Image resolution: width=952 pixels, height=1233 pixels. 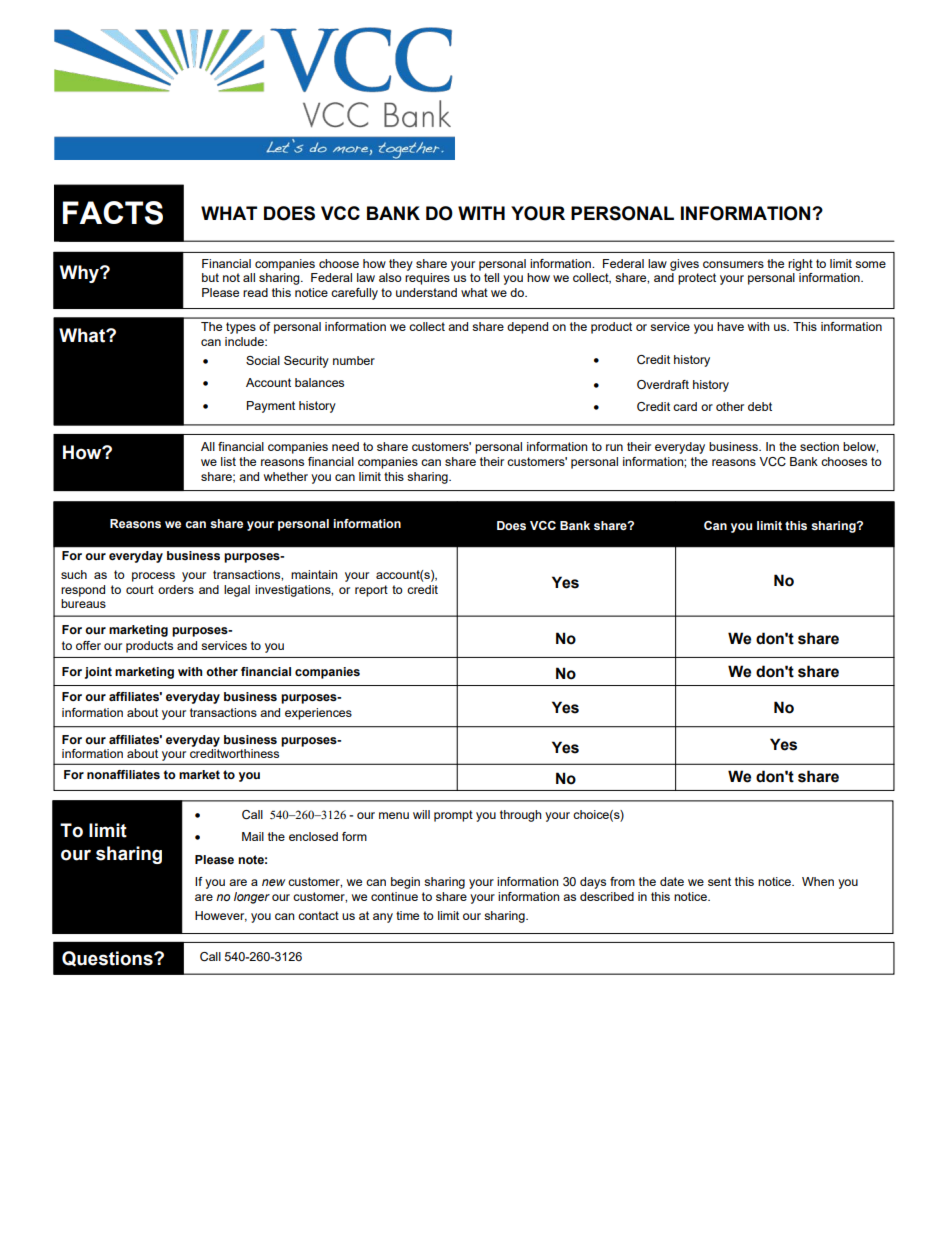 I want to click on FACTS, so click(x=113, y=213).
